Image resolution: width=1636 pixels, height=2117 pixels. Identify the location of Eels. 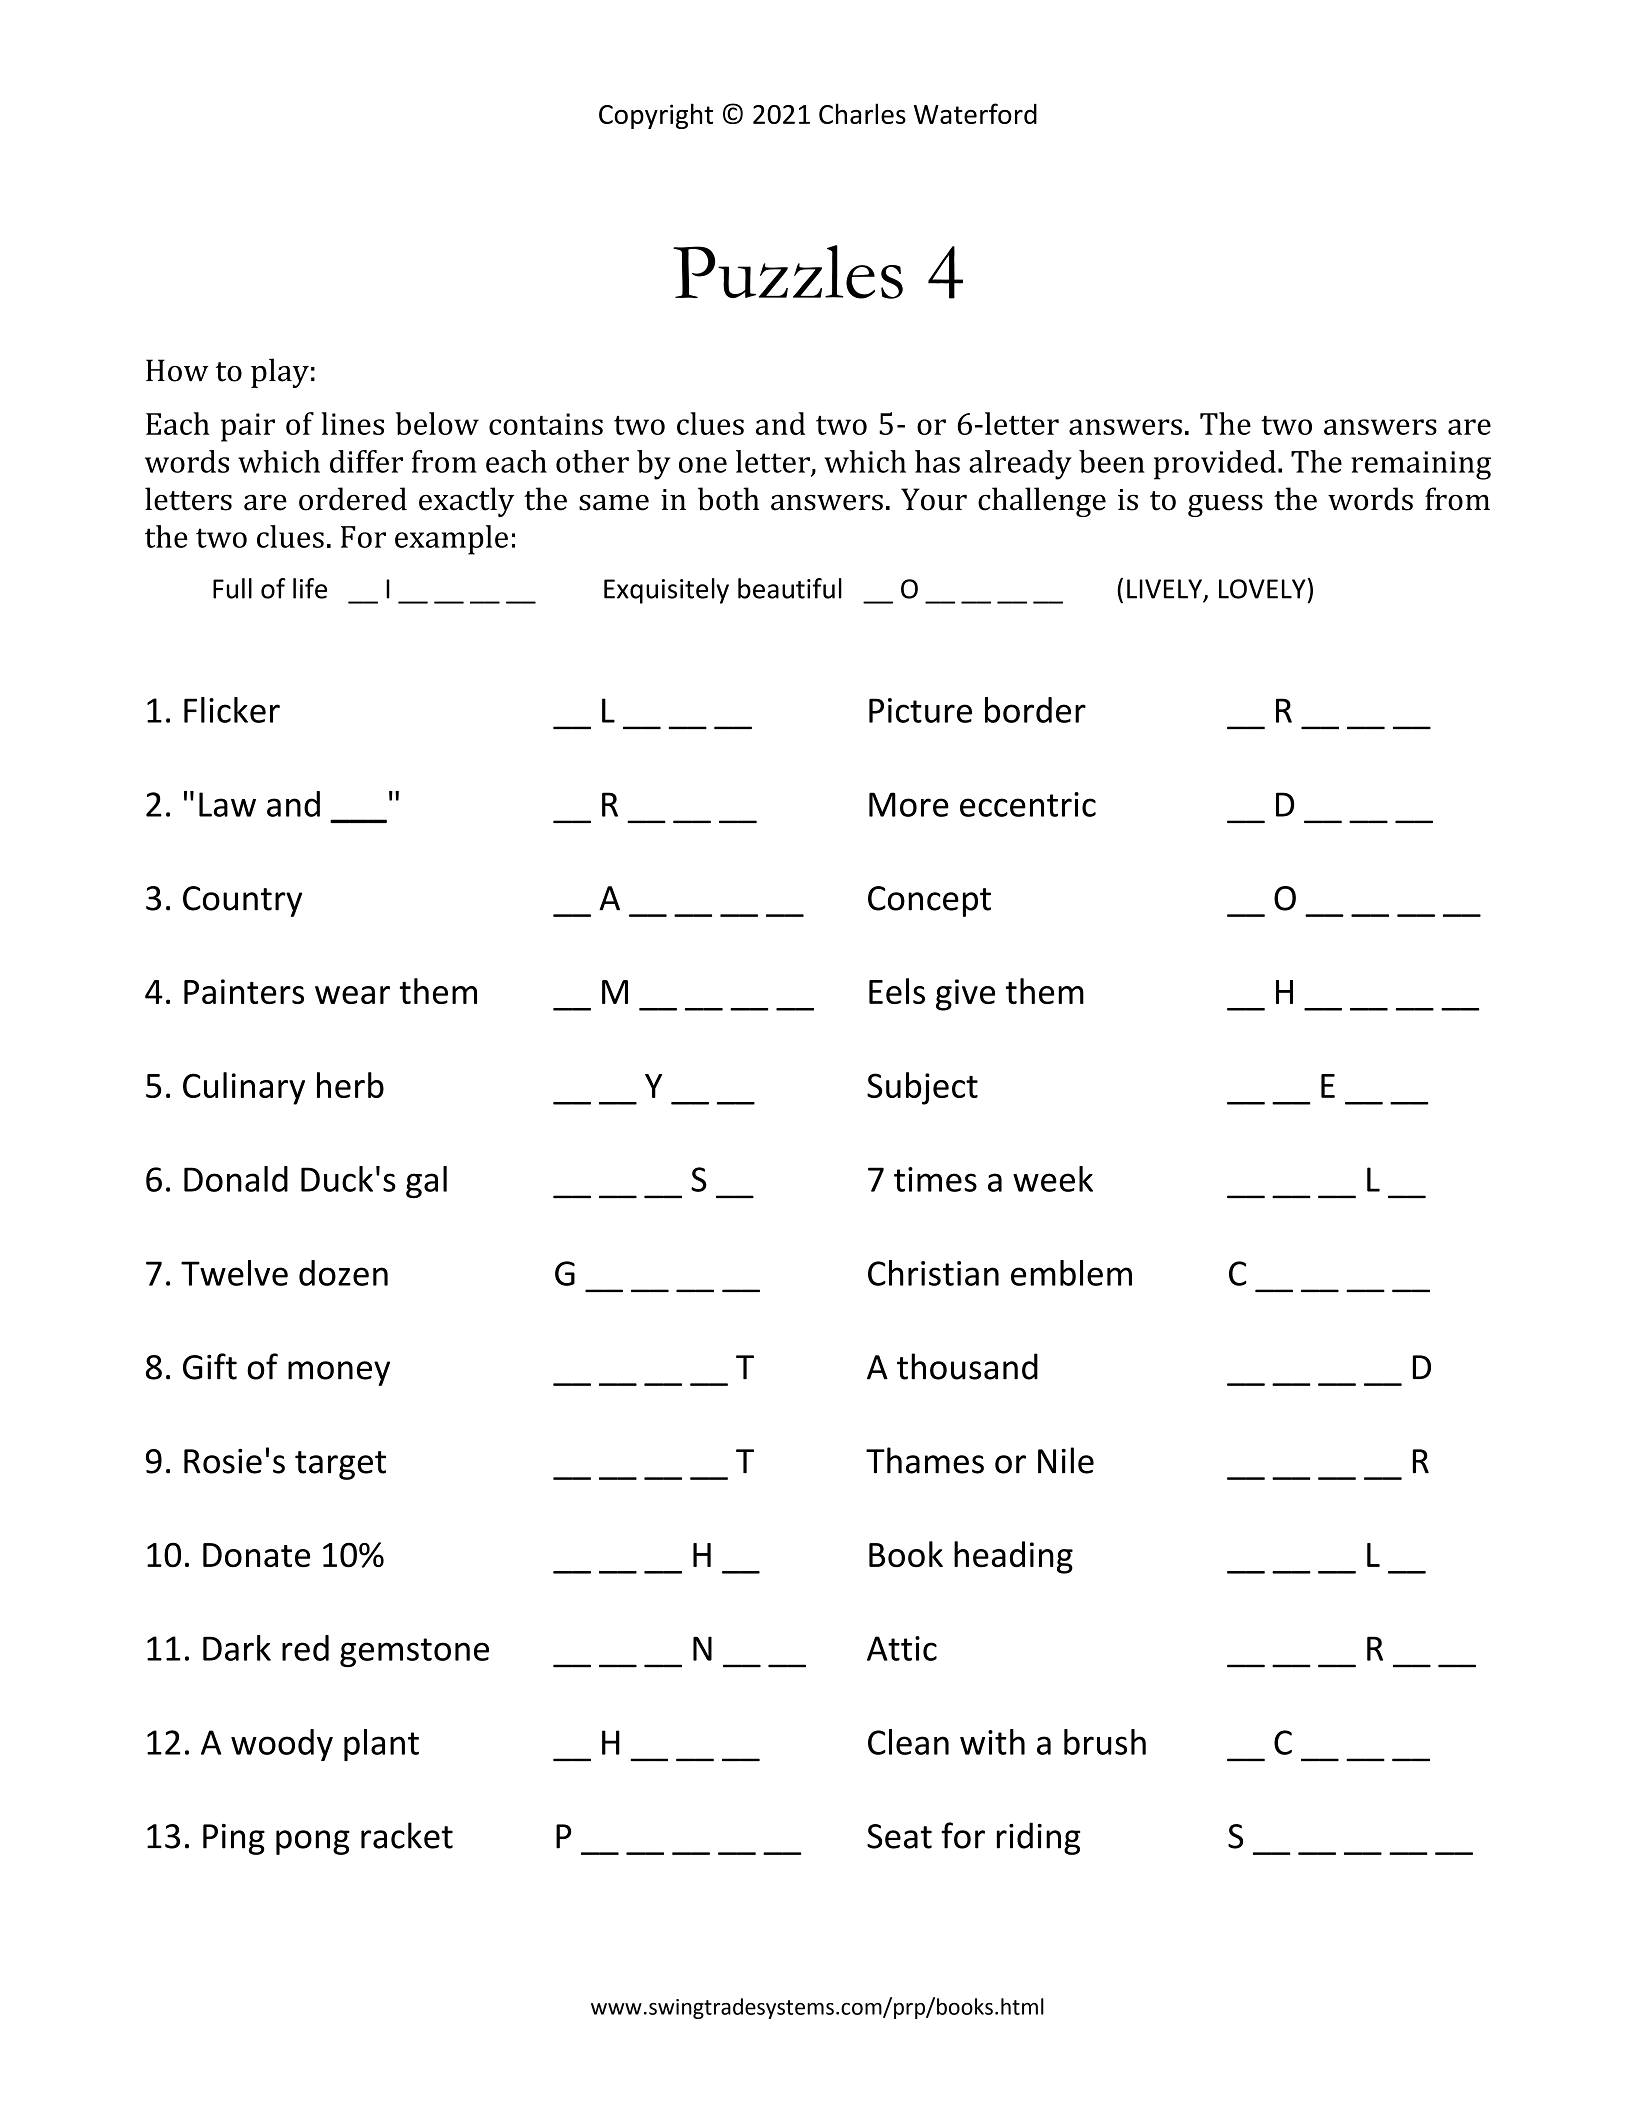
(897, 991).
